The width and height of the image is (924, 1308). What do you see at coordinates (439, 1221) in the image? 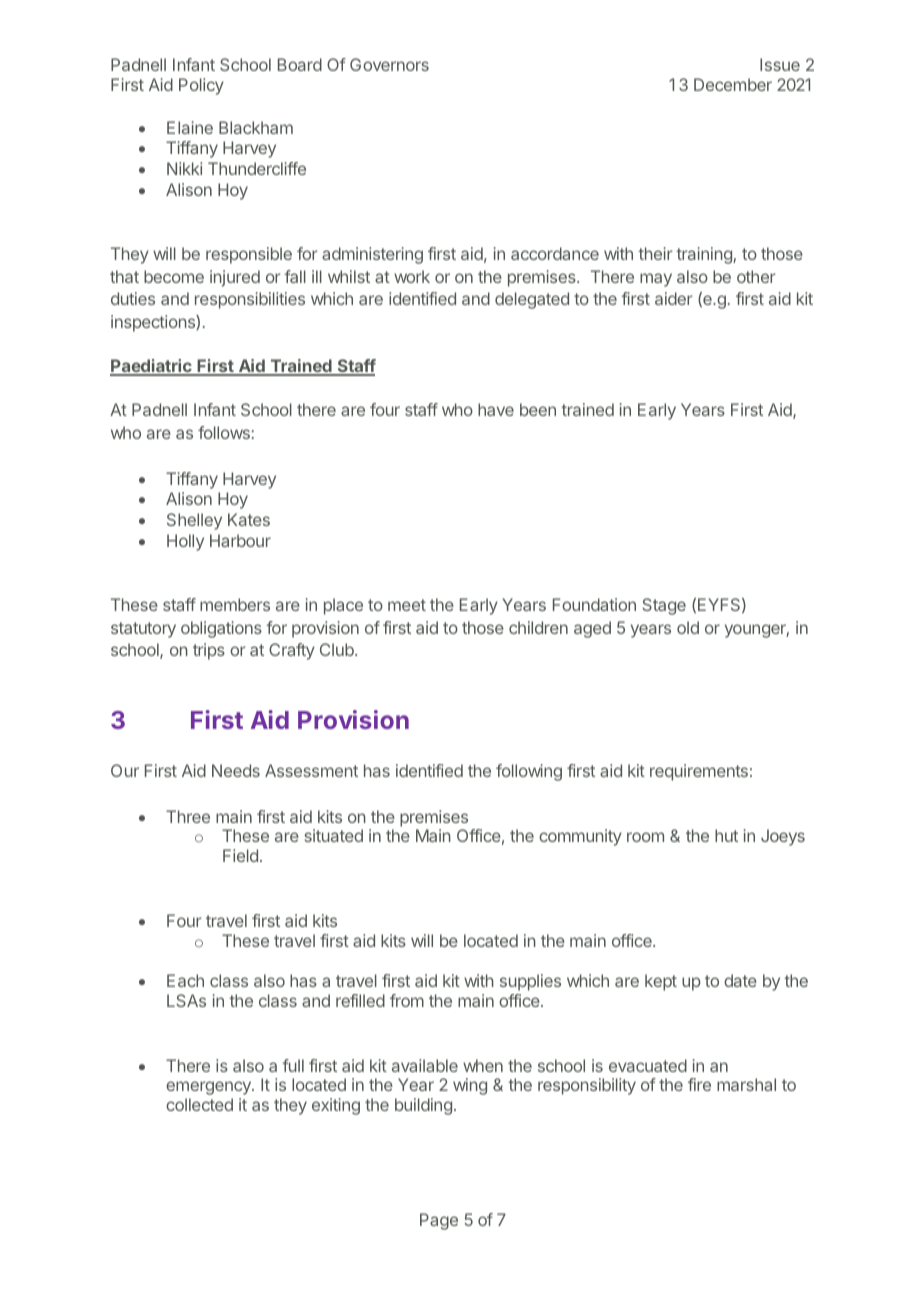
I see `Page` at bounding box center [439, 1221].
